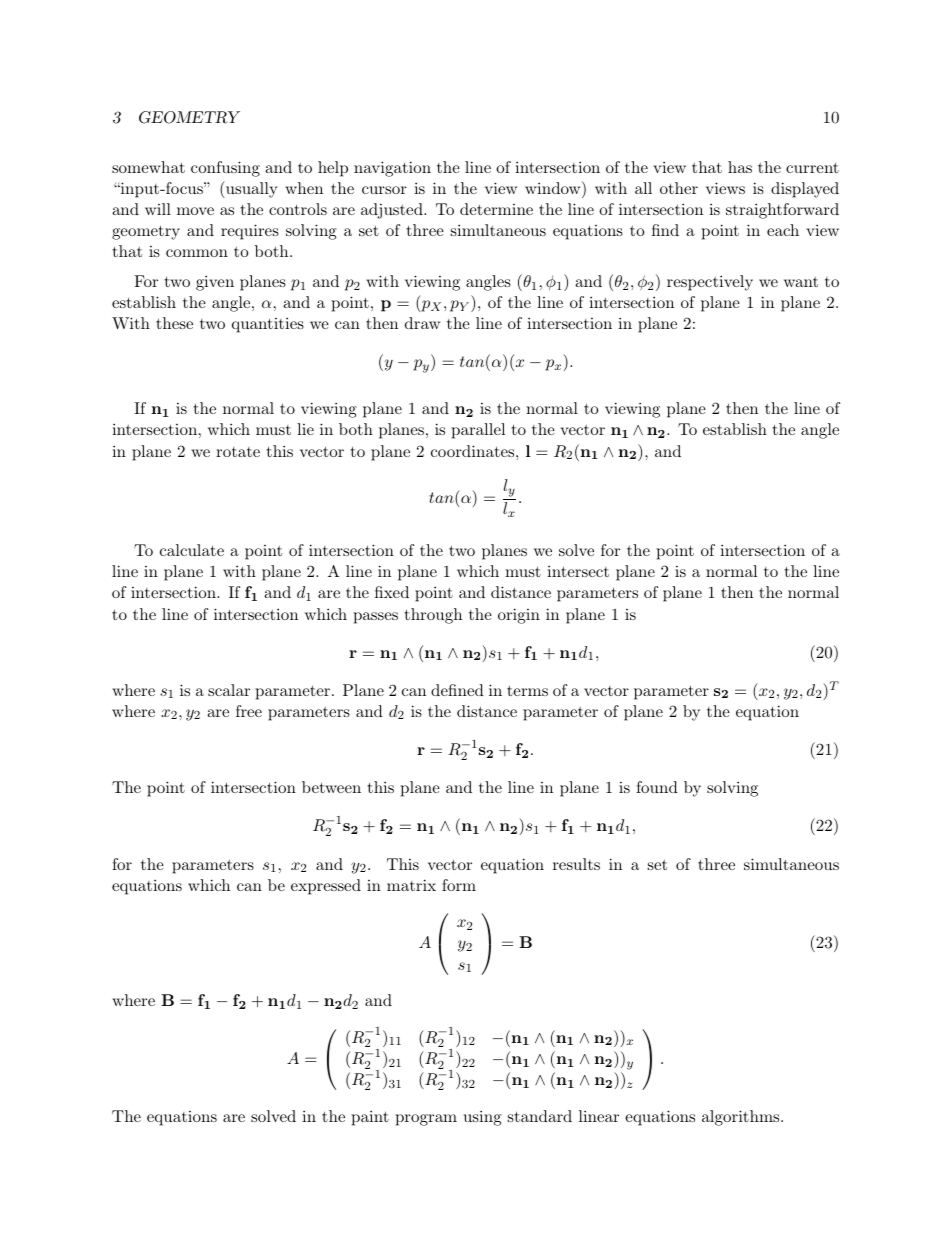 This screenshot has height=1233, width=952. Describe the element at coordinates (370, 1118) in the screenshot. I see `paint` at that location.
